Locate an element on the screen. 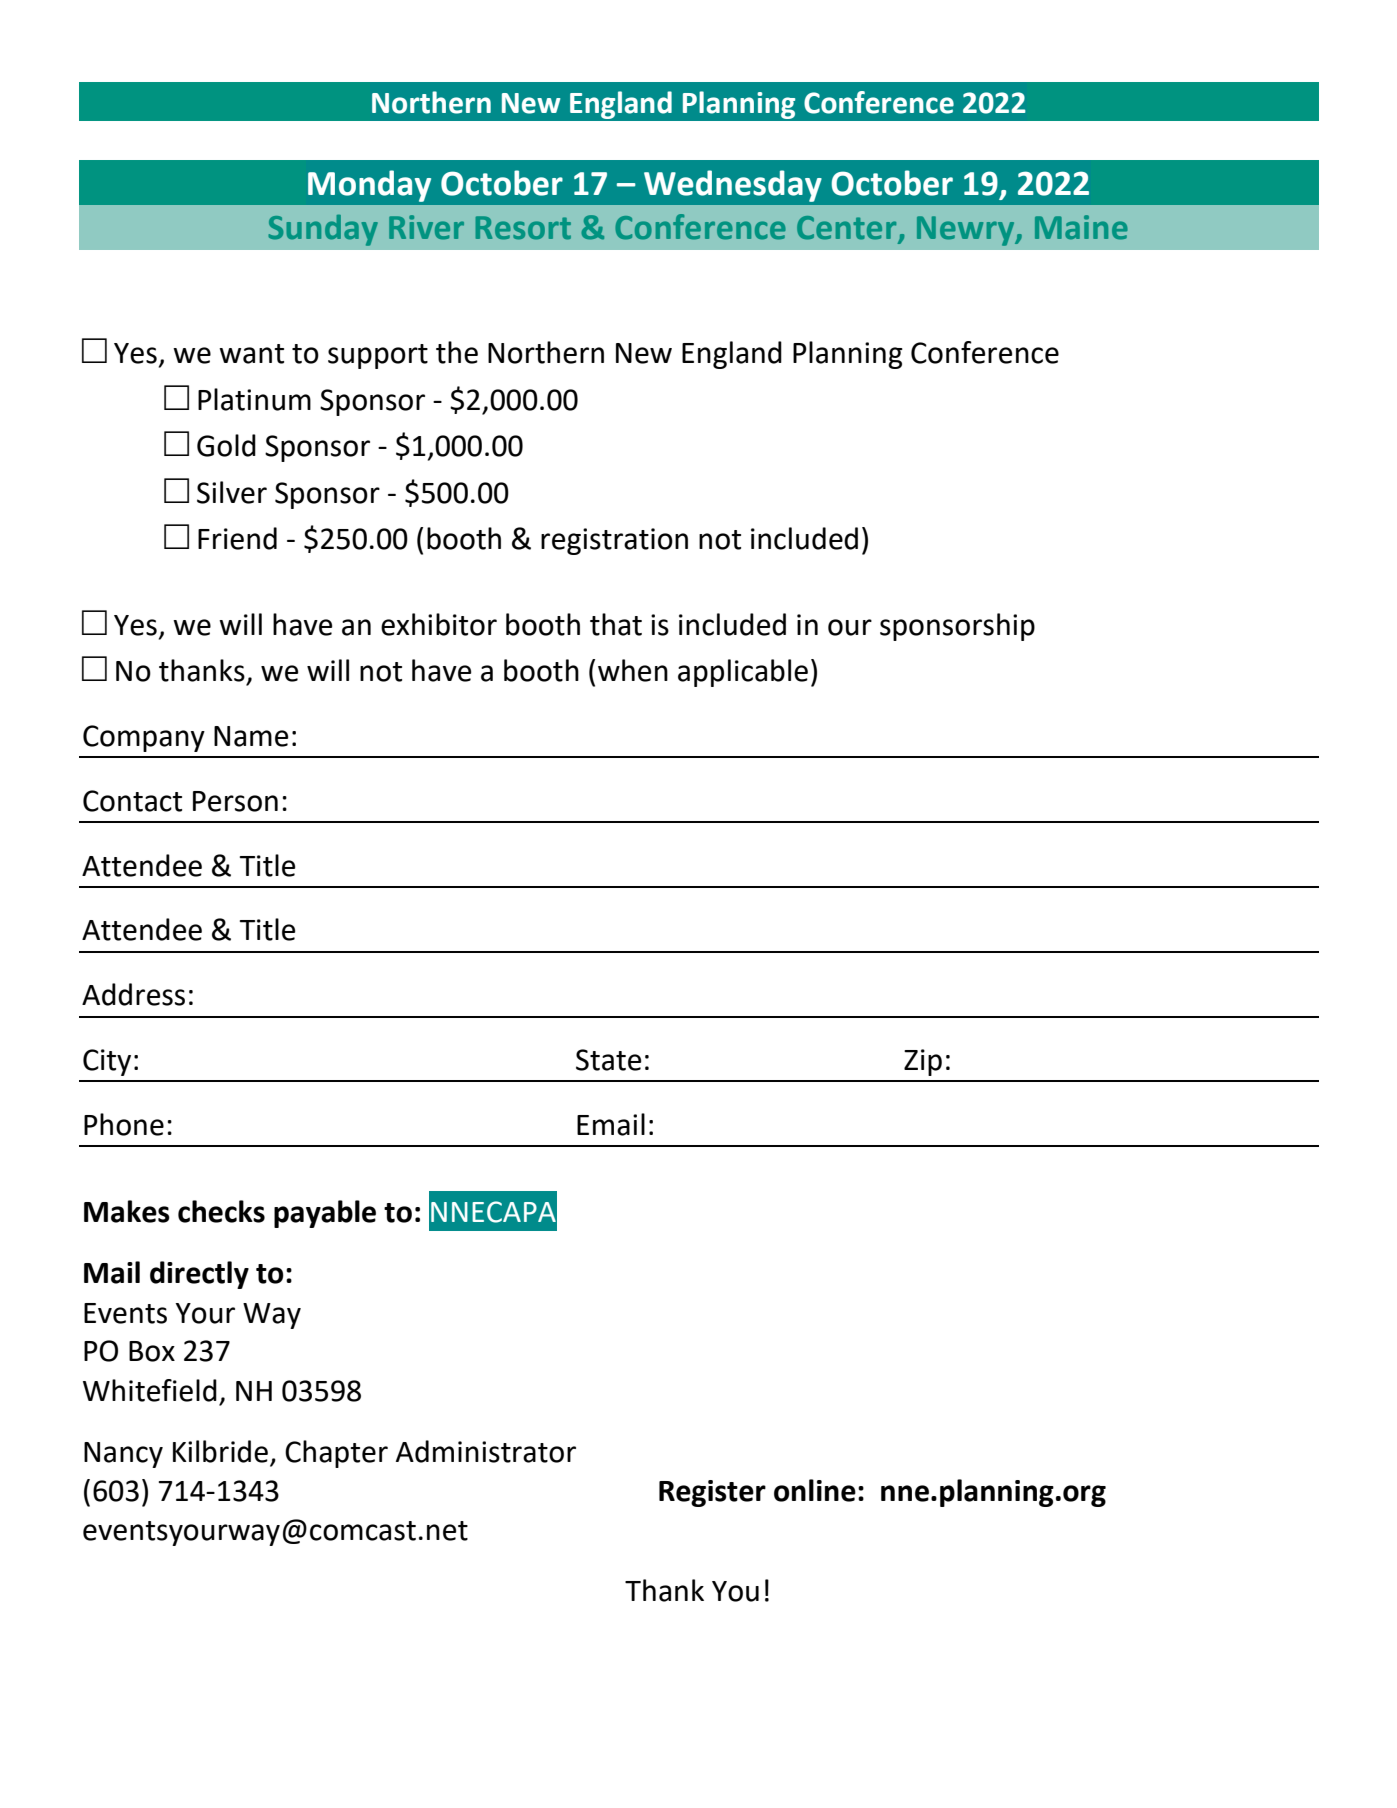 The height and width of the screenshot is (1808, 1397). Zip is located at coordinates (923, 1062).
